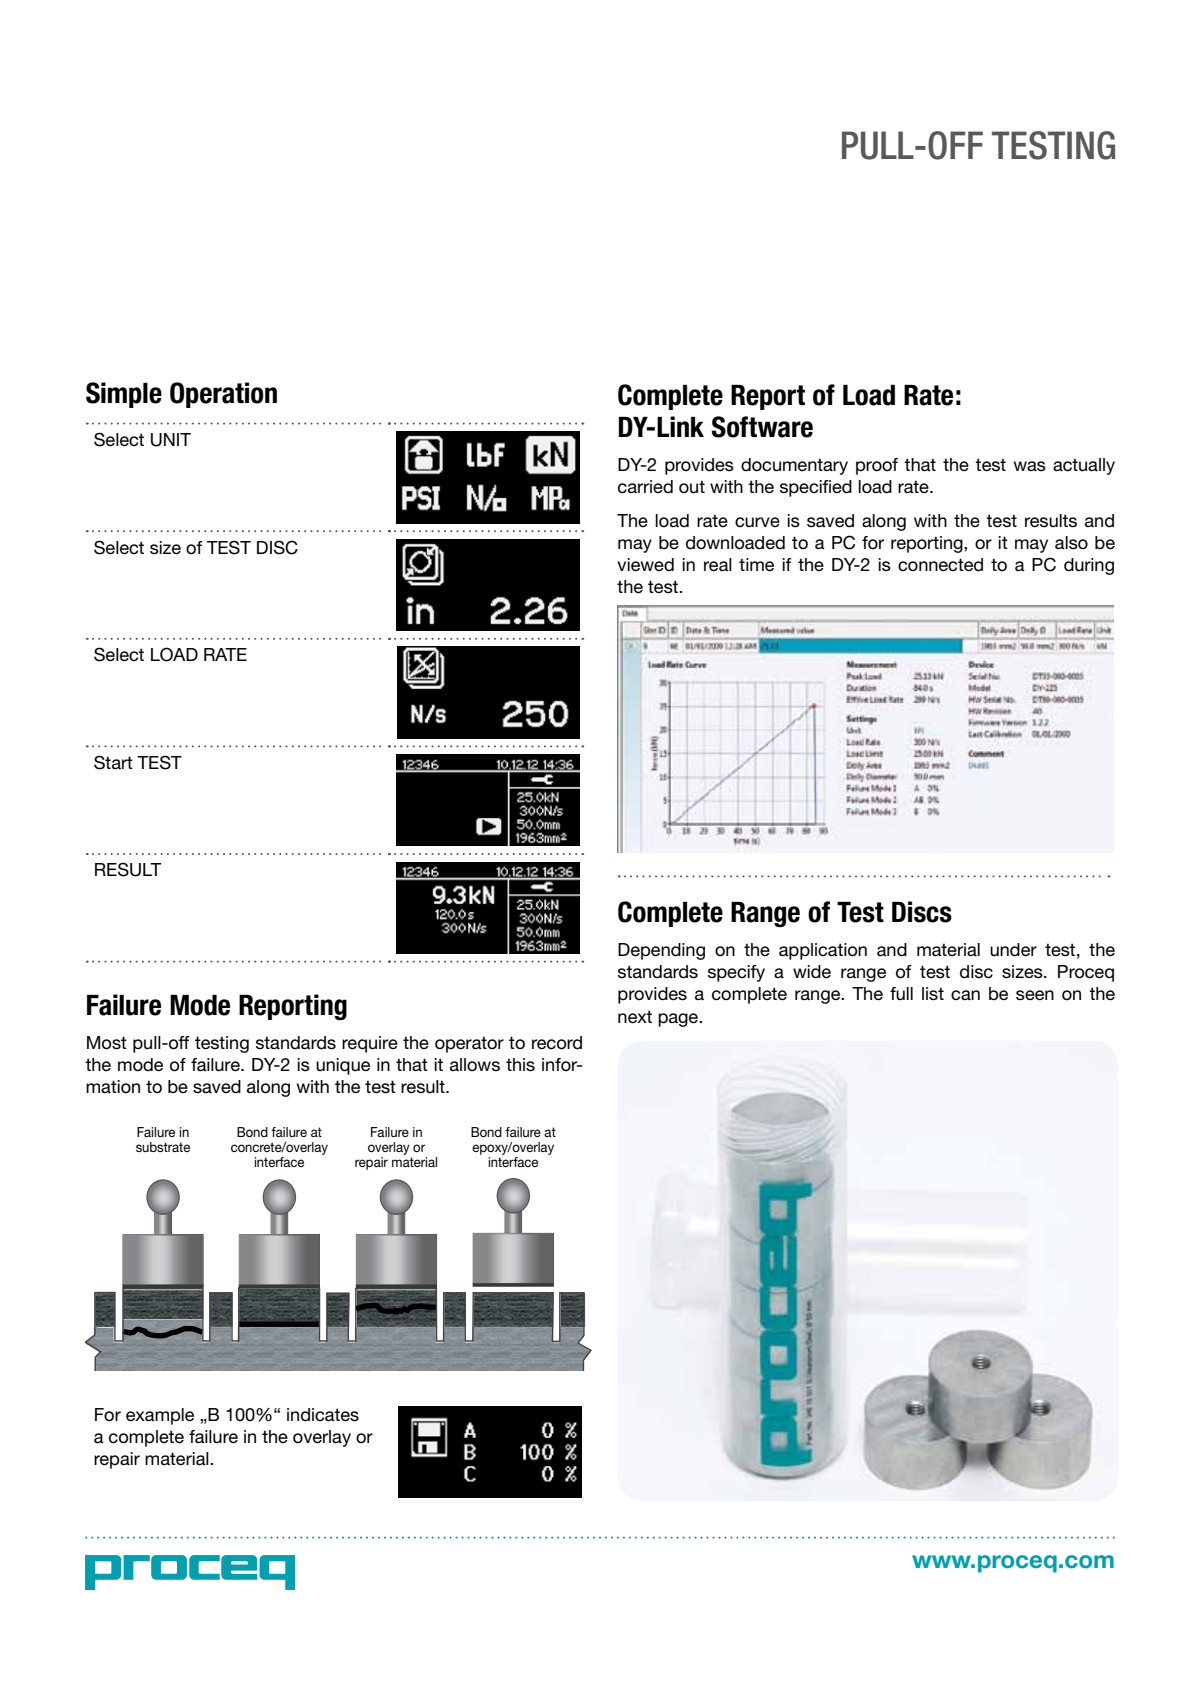  Describe the element at coordinates (965, 995) in the image. I see `can` at that location.
